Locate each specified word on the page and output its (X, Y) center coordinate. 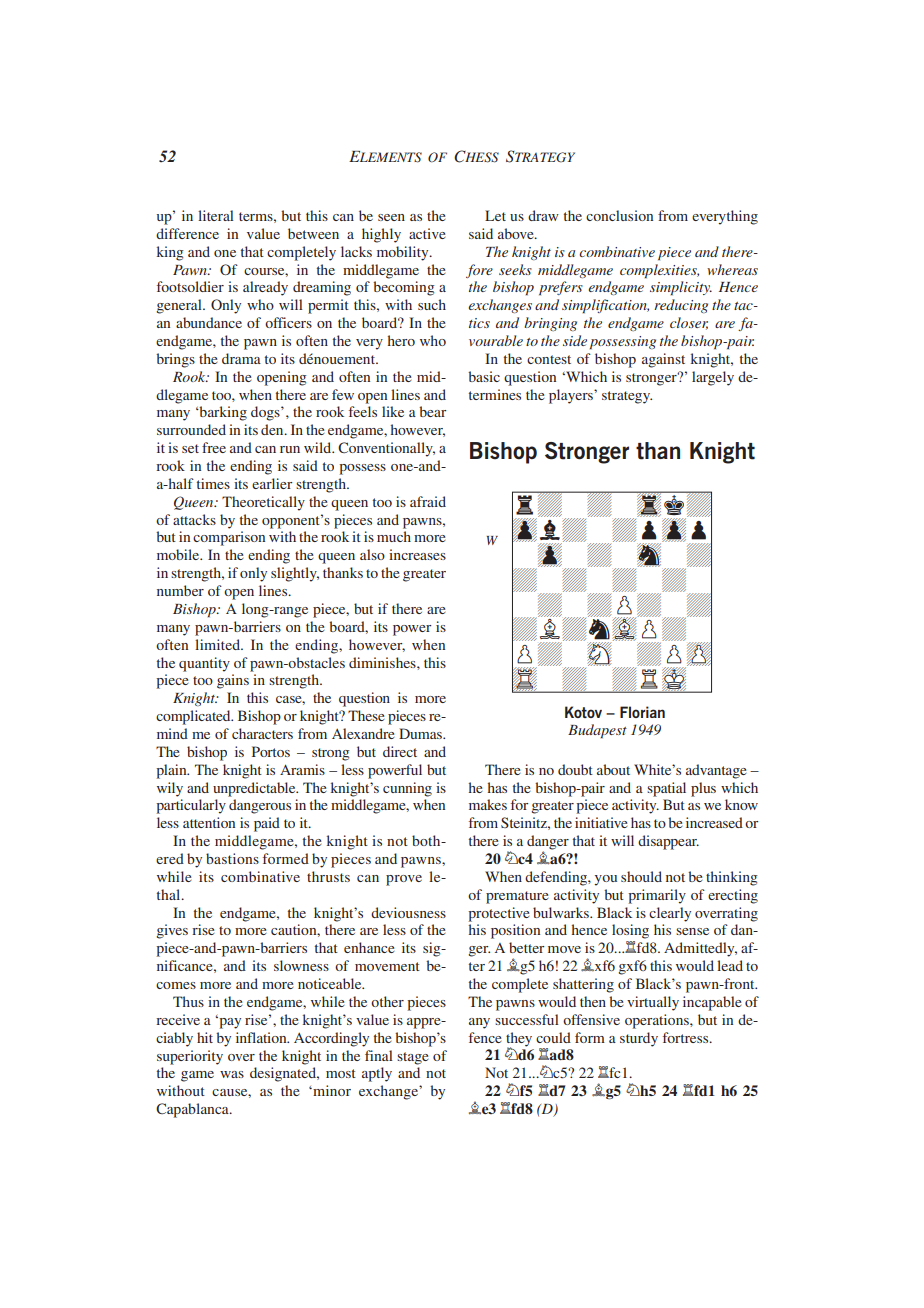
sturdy (639, 1039)
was (232, 1074)
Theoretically (263, 503)
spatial (666, 789)
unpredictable (255, 789)
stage (412, 1058)
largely (713, 378)
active (427, 233)
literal (216, 215)
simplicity (681, 288)
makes (488, 804)
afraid (428, 501)
